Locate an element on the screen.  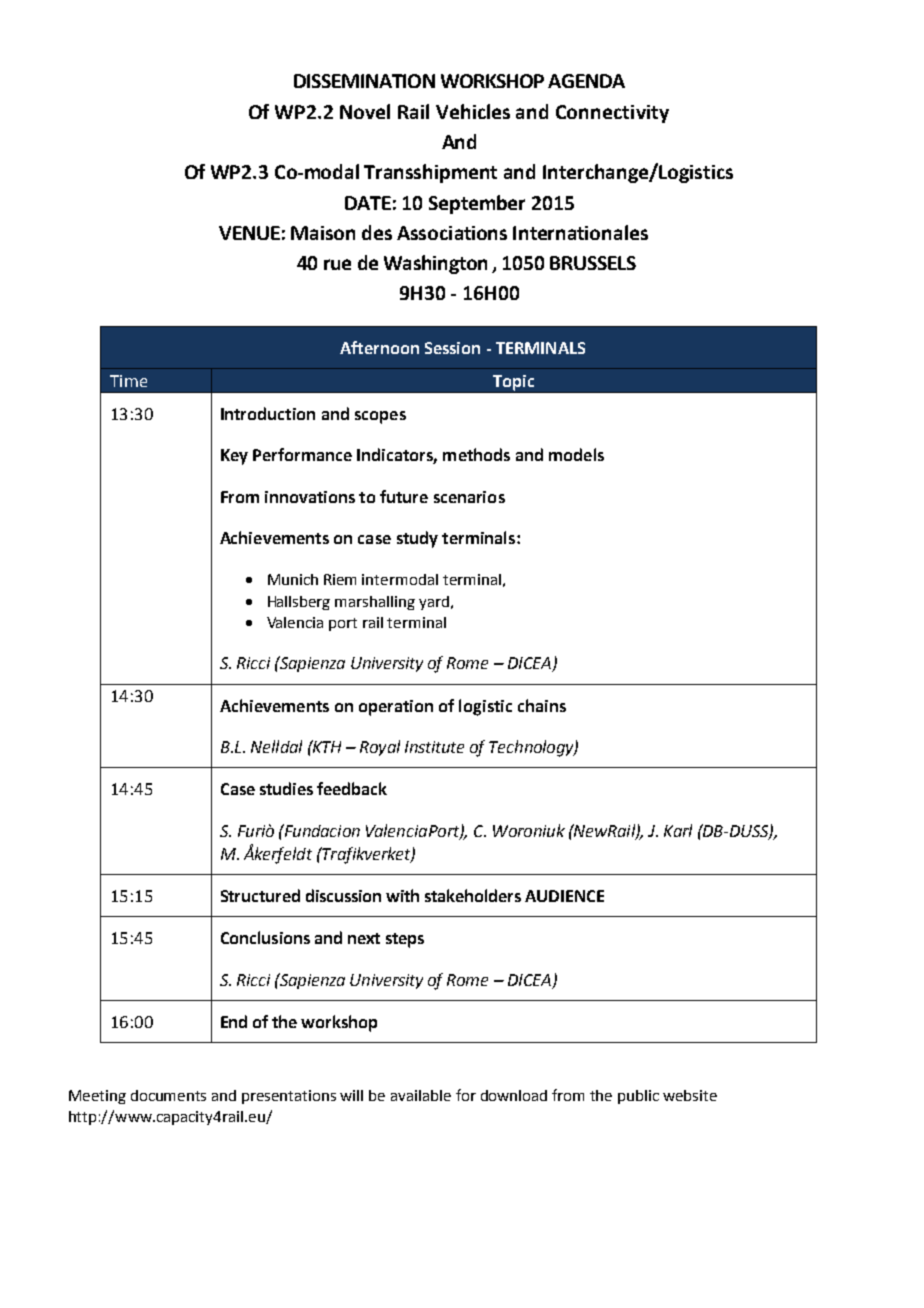
scopes is located at coordinates (380, 417).
